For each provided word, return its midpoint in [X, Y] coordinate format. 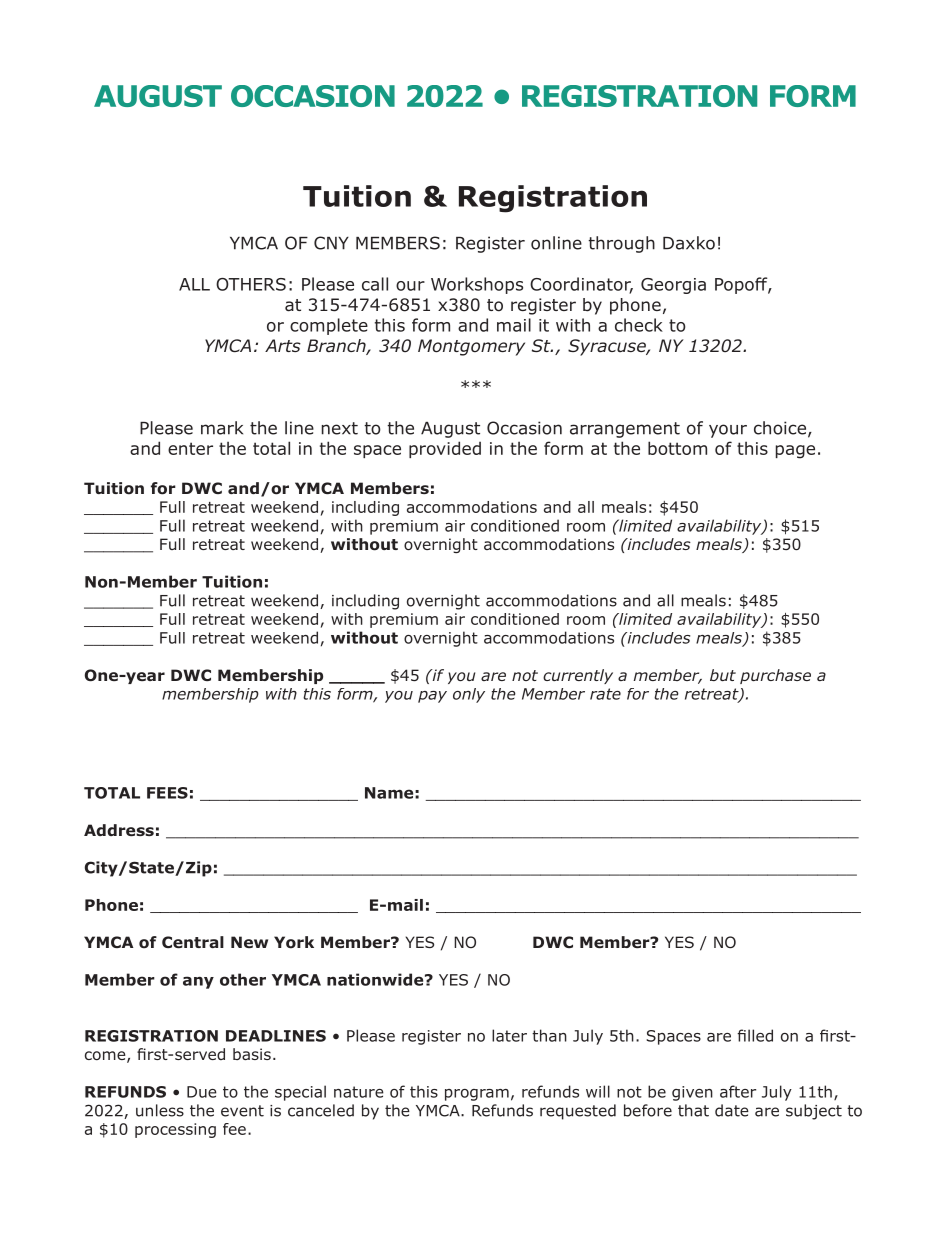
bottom [677, 448]
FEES [167, 793]
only [469, 695]
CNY [331, 243]
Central [193, 942]
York [294, 942]
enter [190, 448]
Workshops [477, 285]
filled [755, 1035]
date [732, 1110]
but [723, 675]
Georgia [673, 286]
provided [445, 449]
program [477, 1095]
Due [202, 1092]
